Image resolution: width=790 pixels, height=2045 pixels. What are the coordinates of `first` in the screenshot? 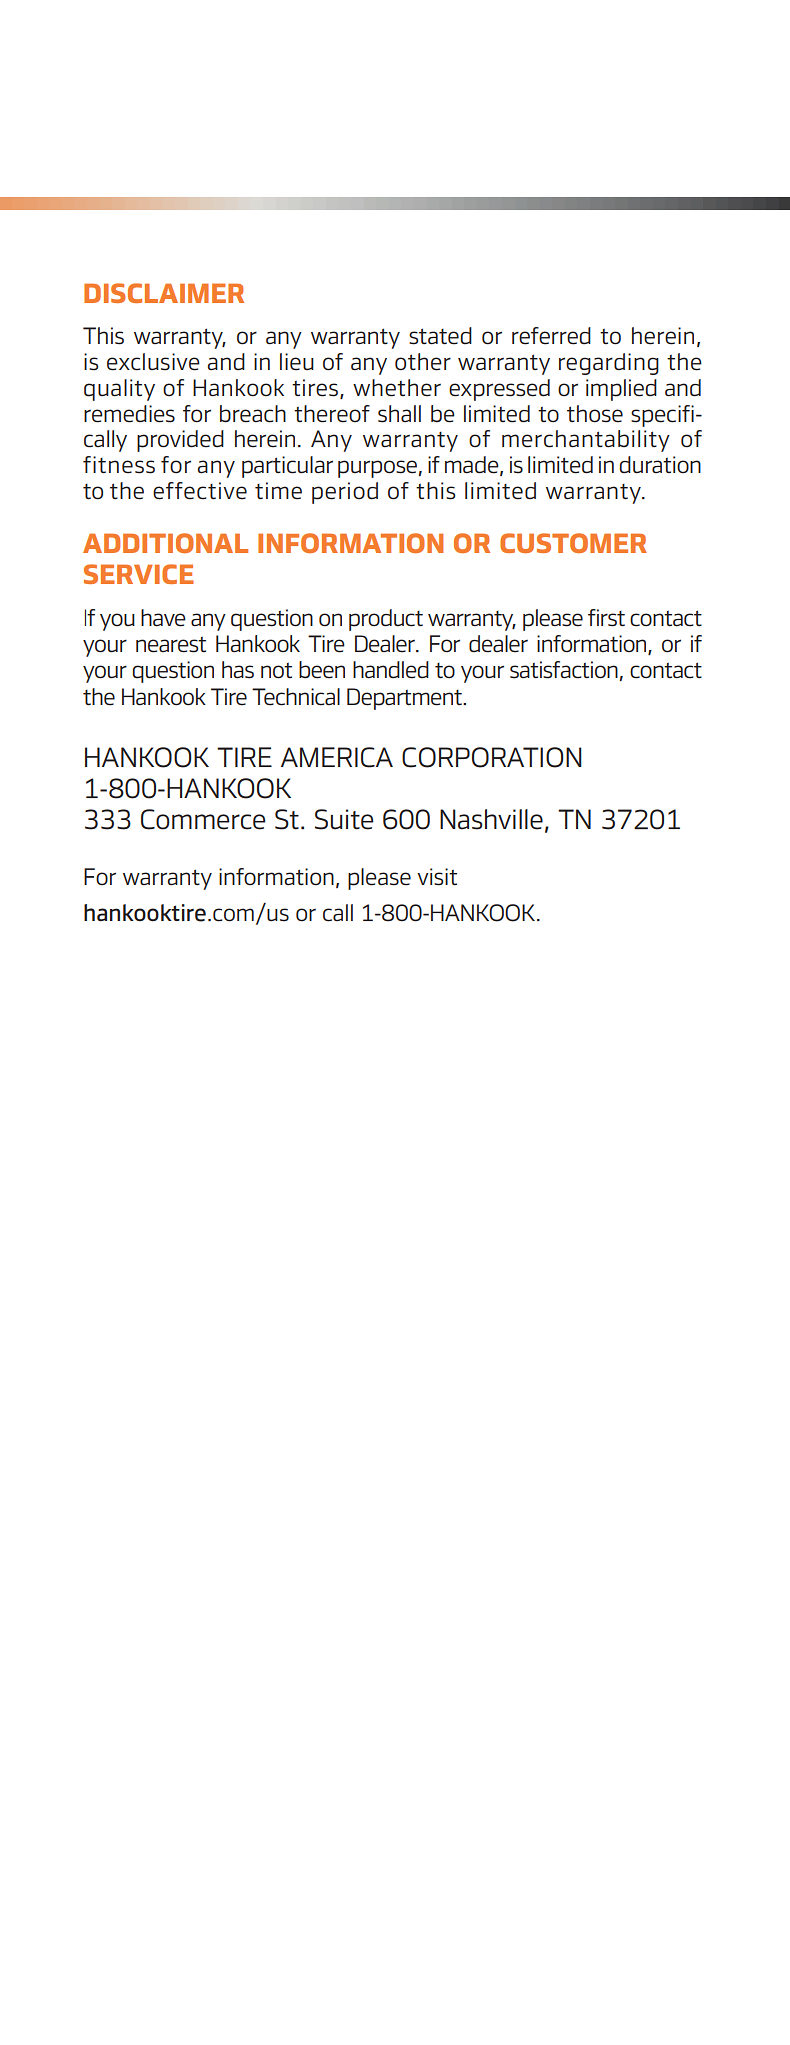 It's located at (606, 618).
